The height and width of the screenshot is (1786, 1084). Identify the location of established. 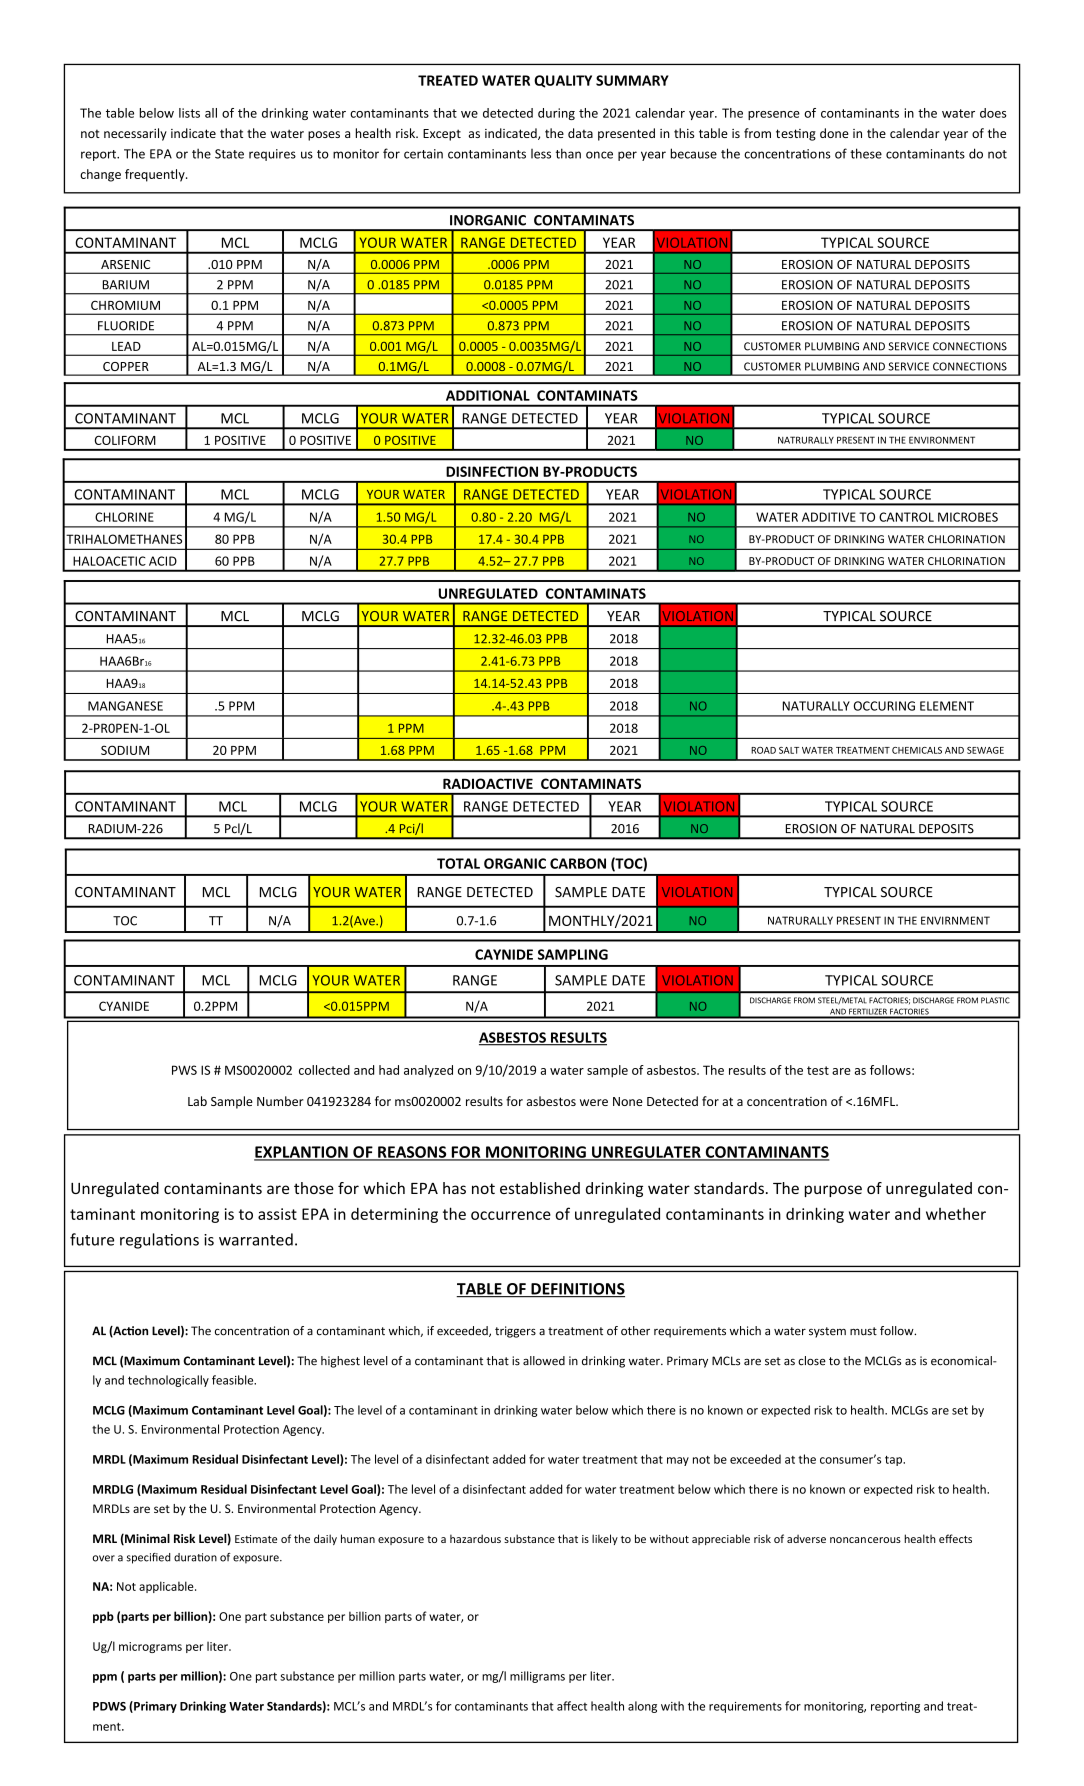
(540, 1188).
